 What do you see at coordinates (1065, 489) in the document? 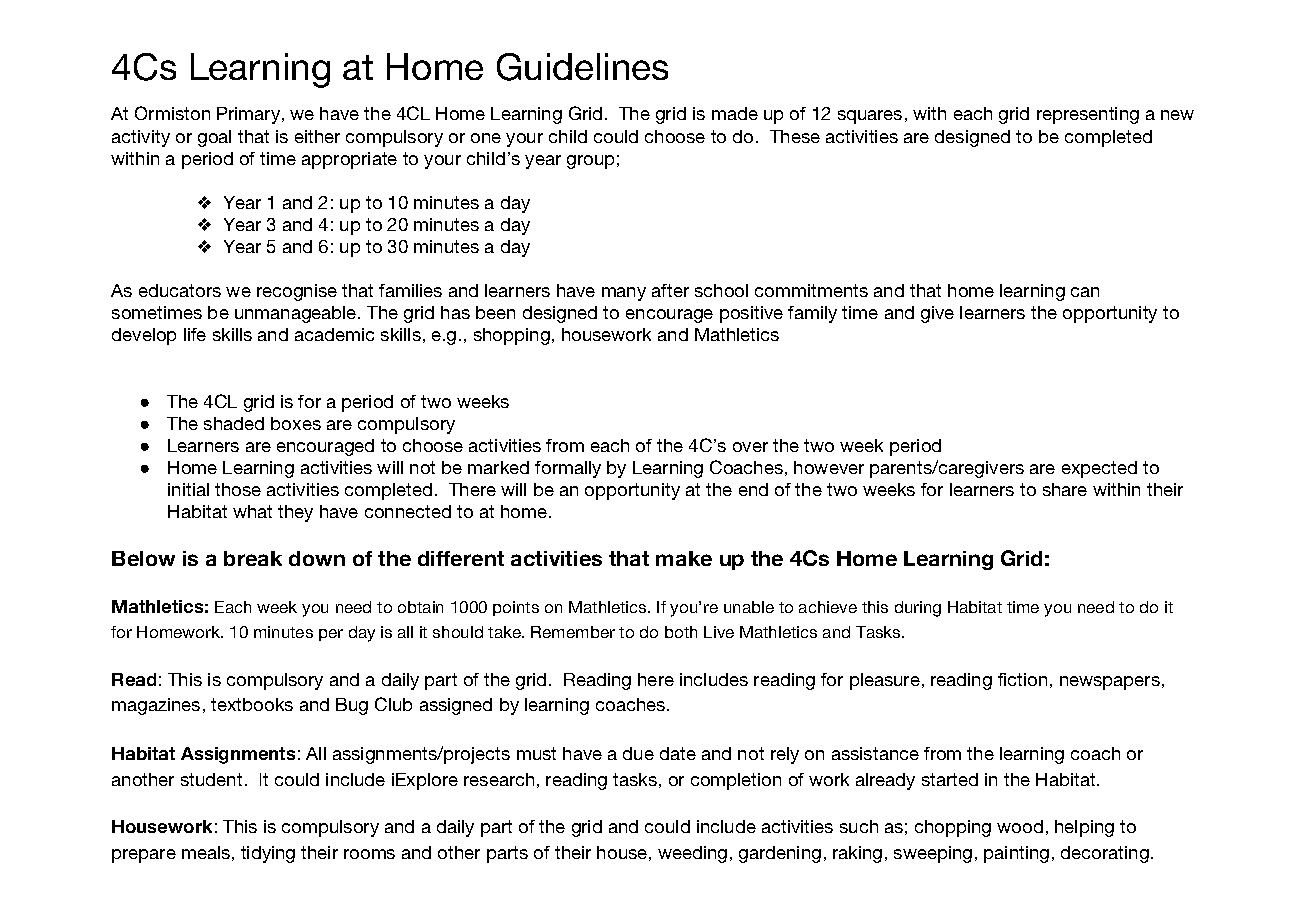
I see `share` at bounding box center [1065, 489].
